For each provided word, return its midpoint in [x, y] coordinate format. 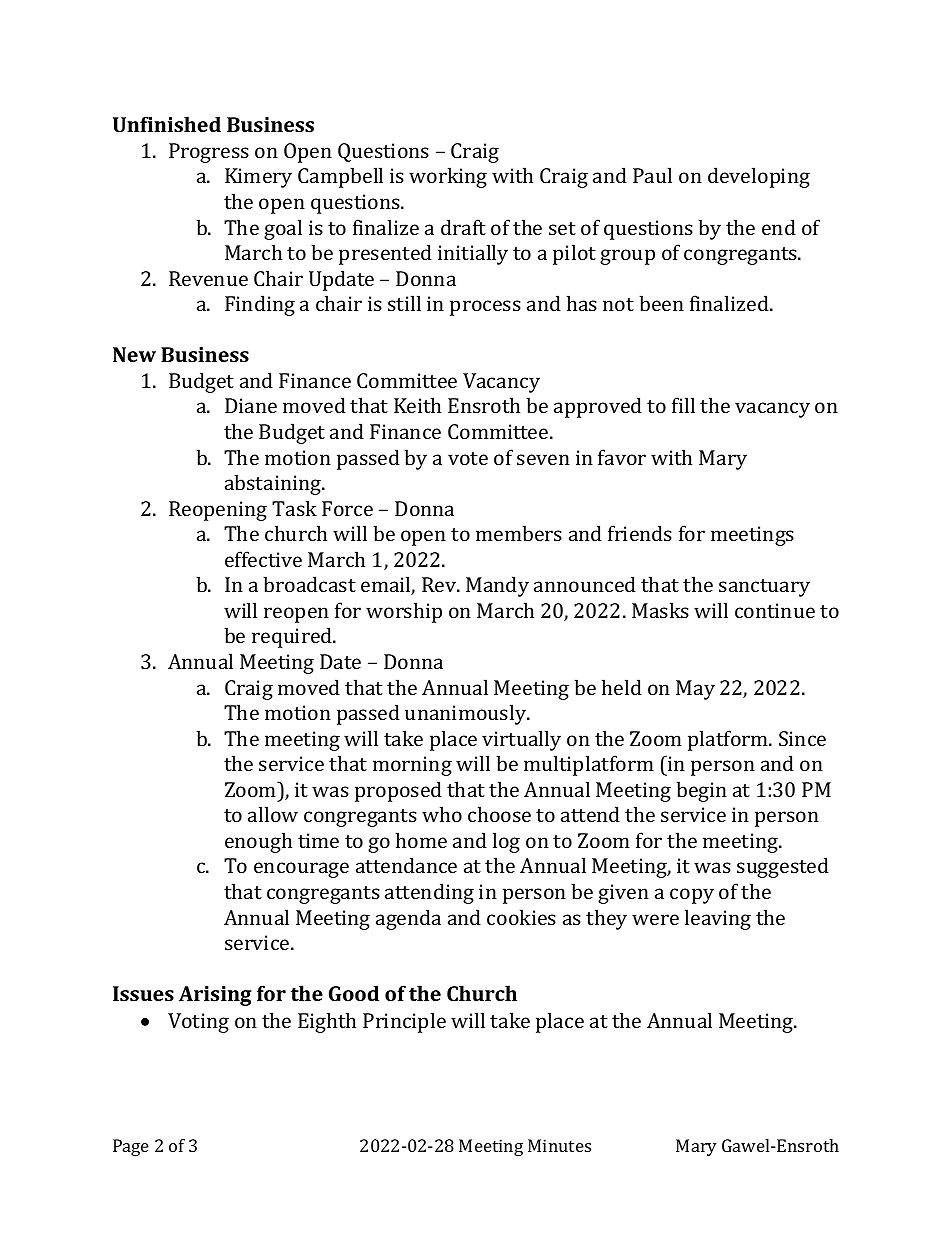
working [448, 177]
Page [131, 1147]
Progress [209, 153]
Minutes [559, 1145]
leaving [718, 919]
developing [759, 177]
